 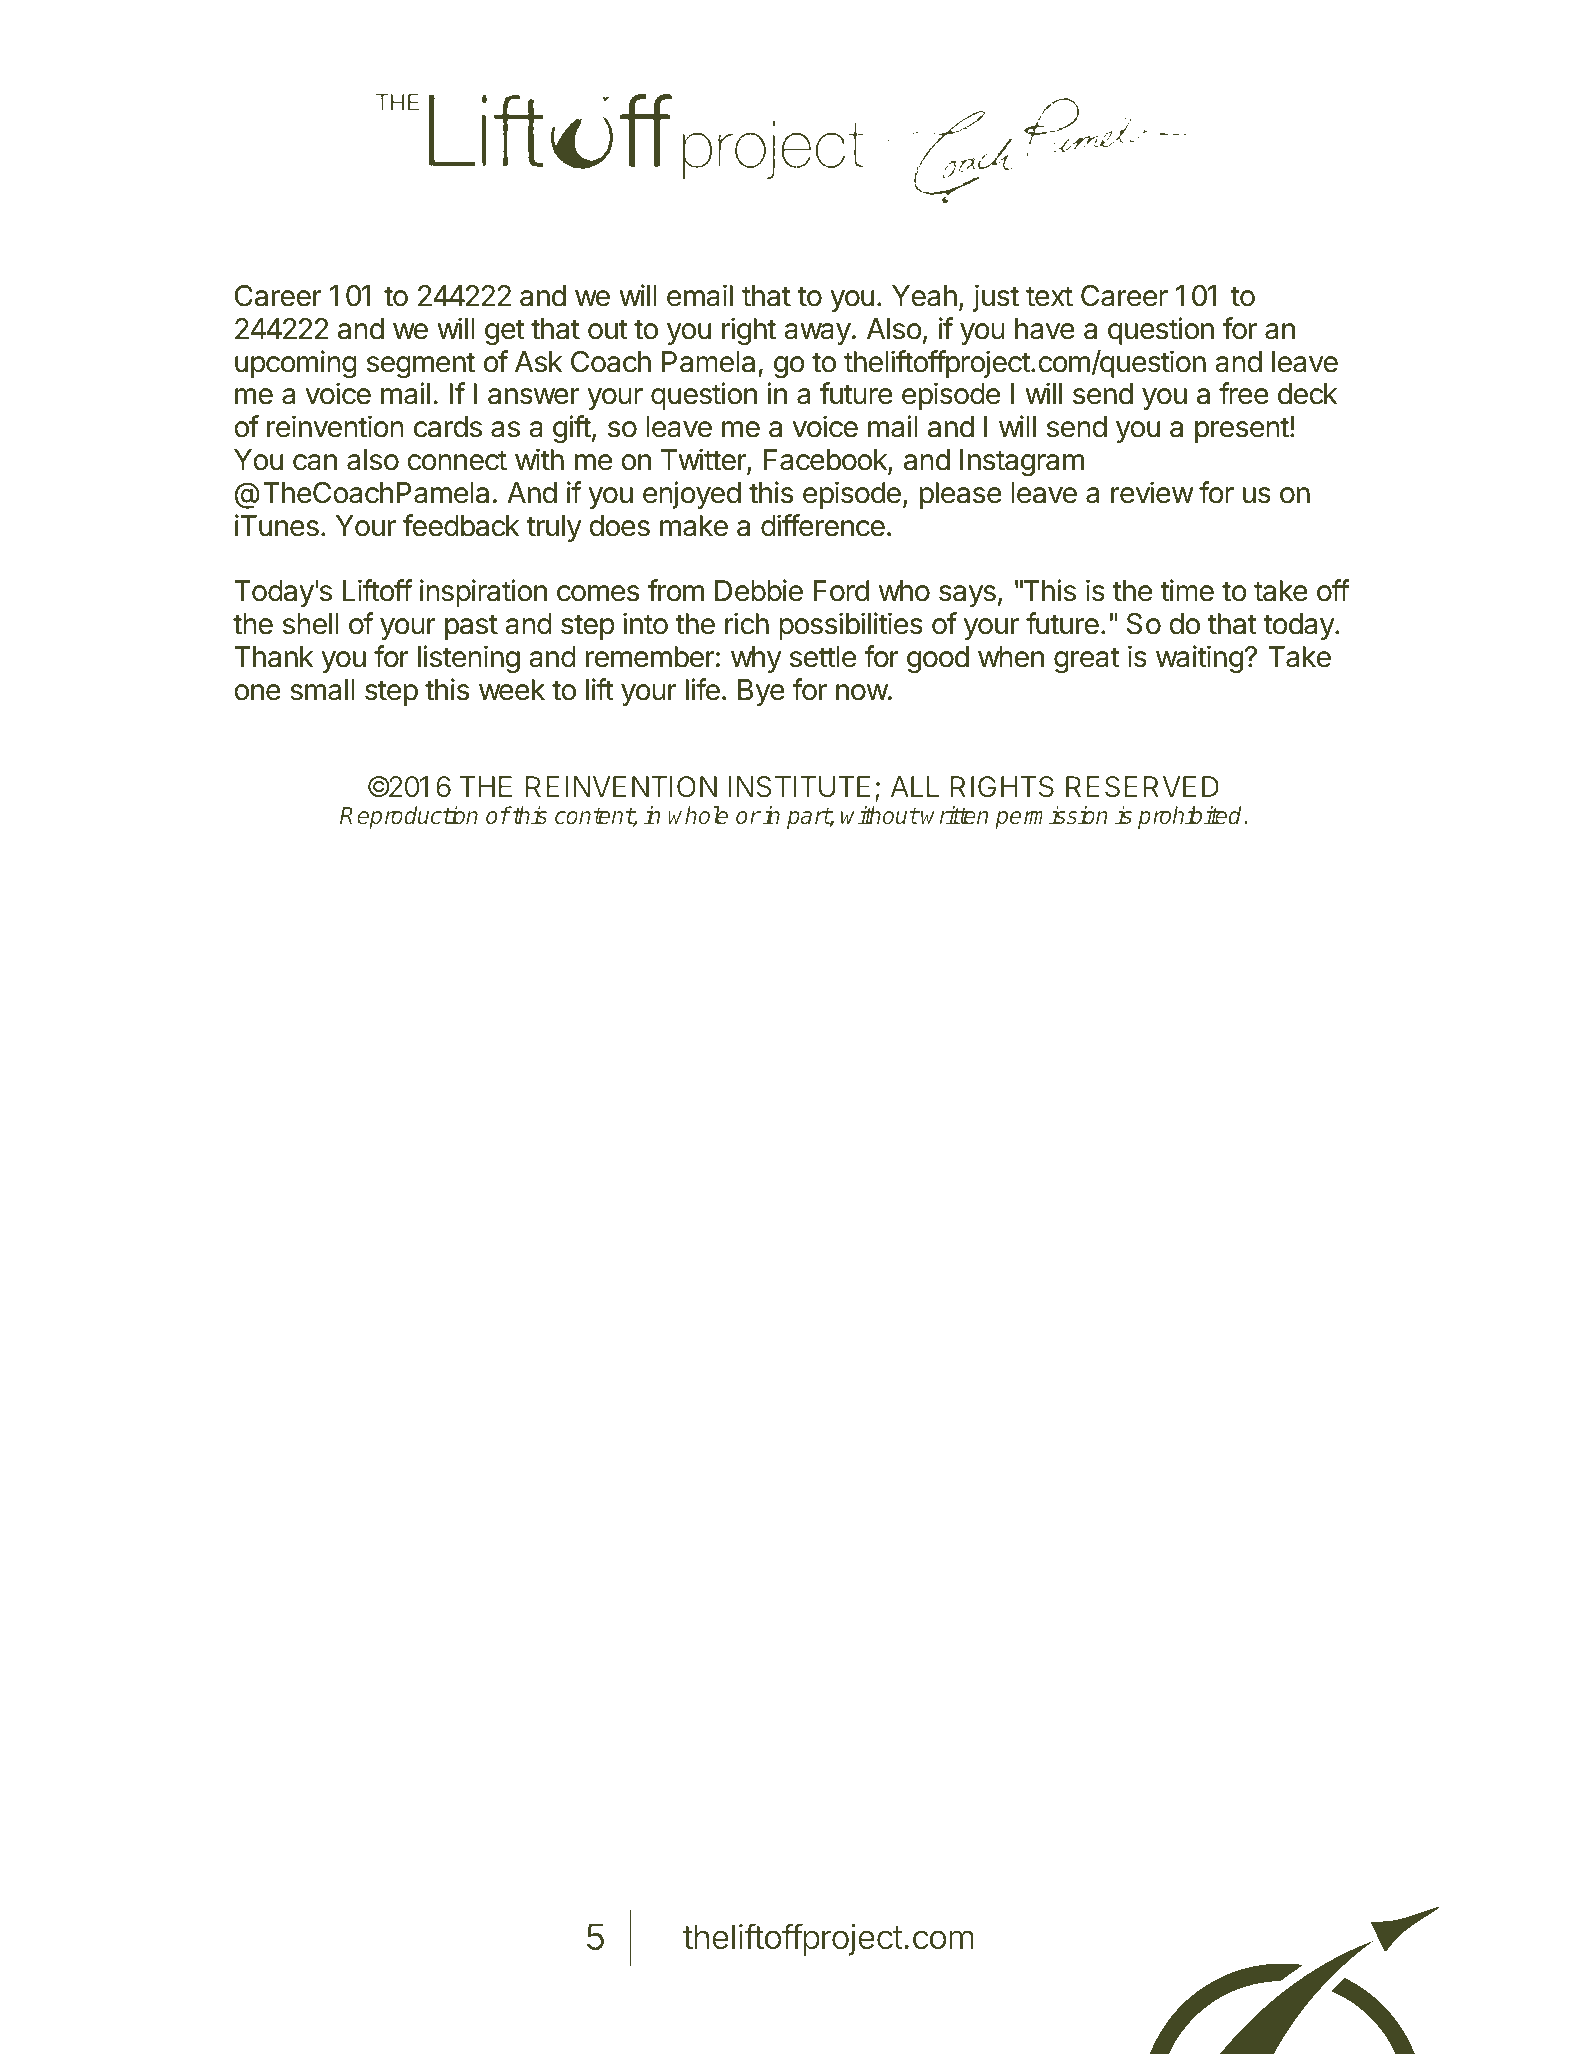 What do you see at coordinates (1187, 590) in the screenshot?
I see `time` at bounding box center [1187, 590].
